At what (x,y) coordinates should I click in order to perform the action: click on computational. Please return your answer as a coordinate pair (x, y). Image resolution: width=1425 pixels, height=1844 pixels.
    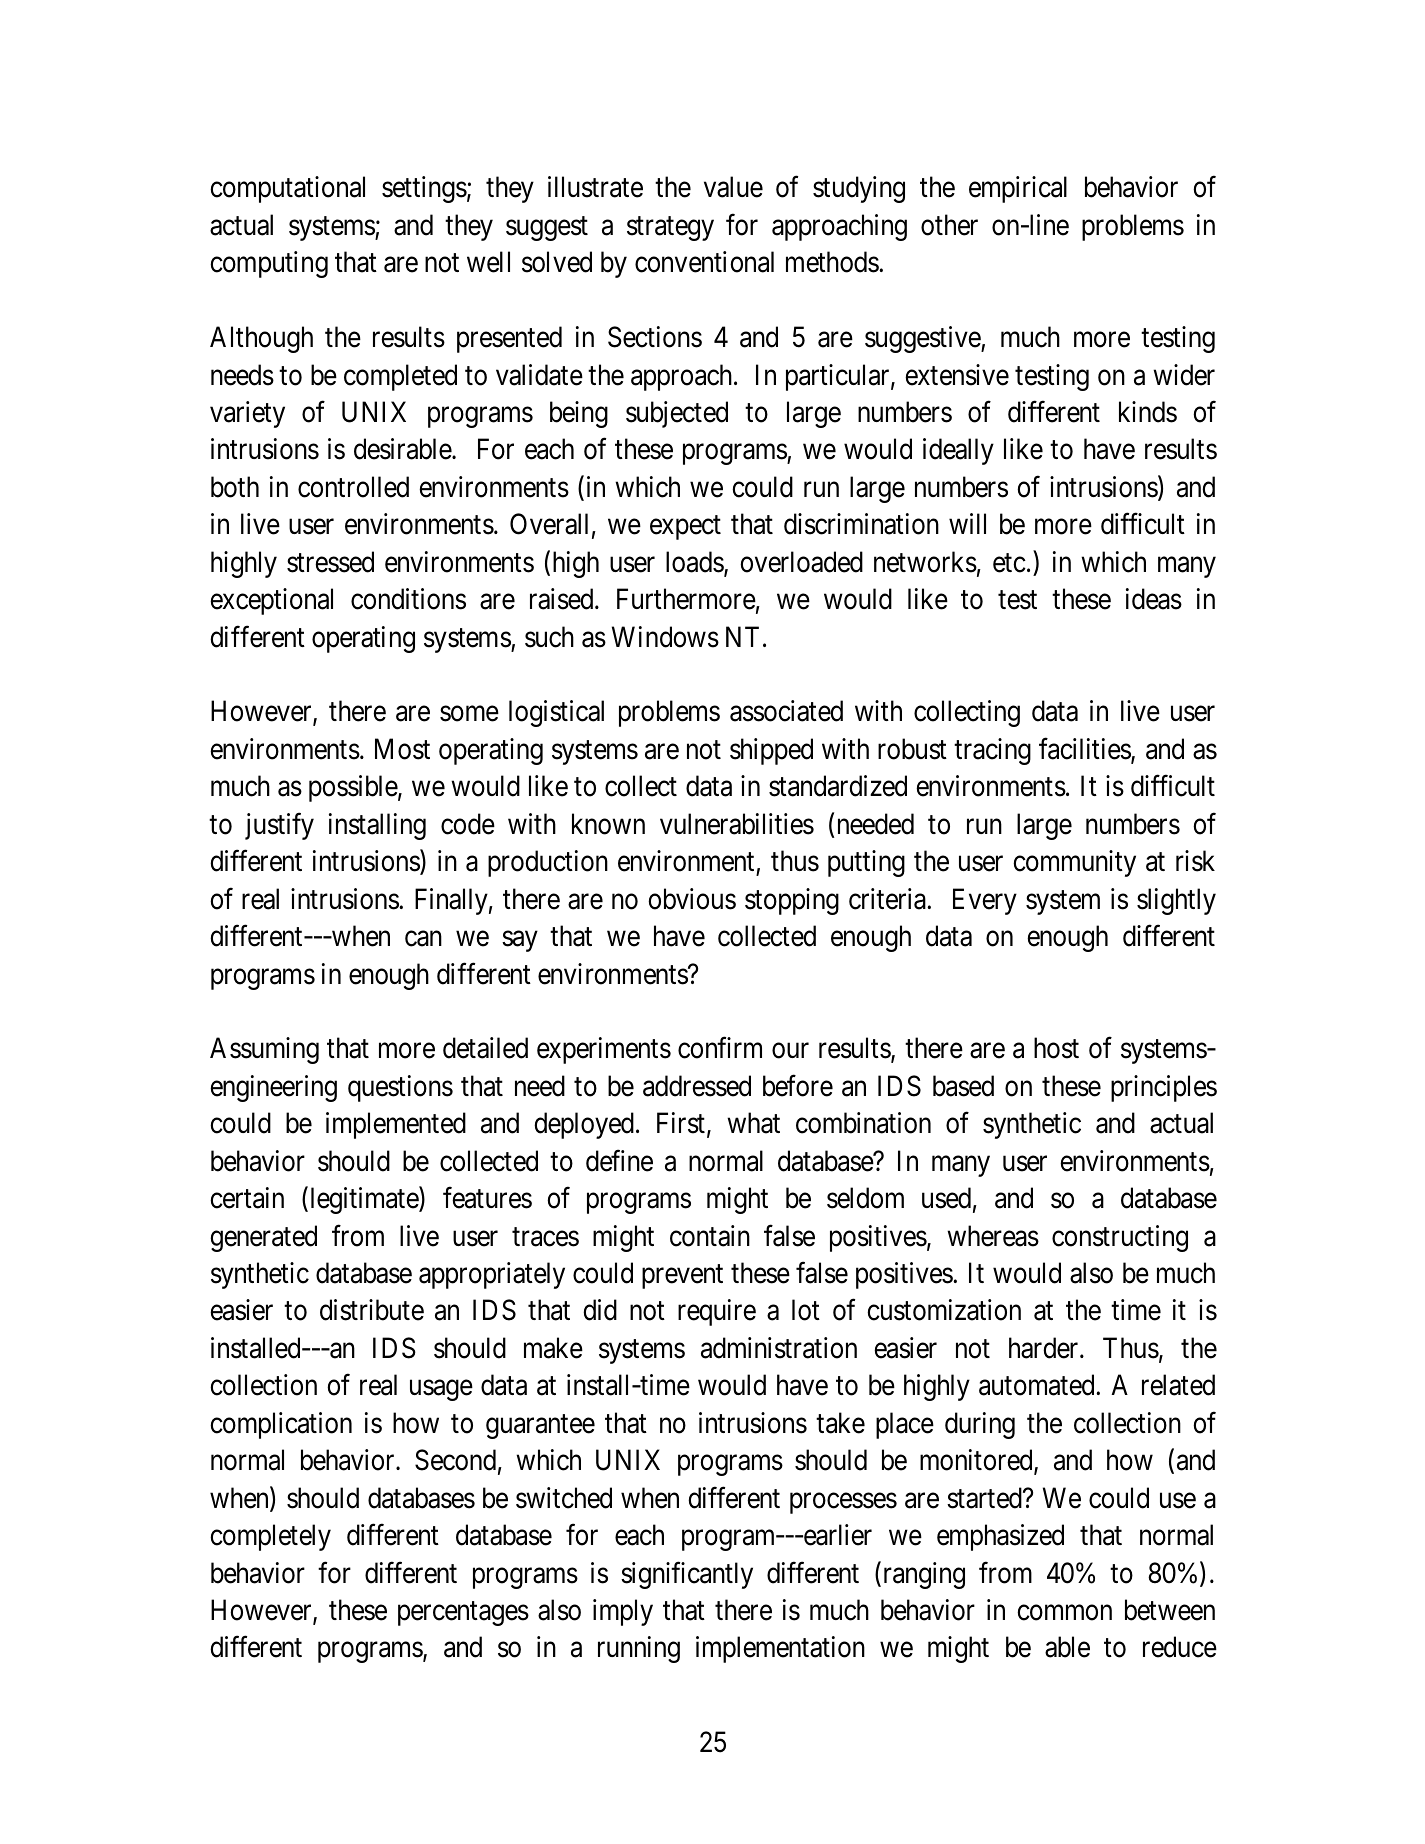
    Looking at the image, I should click on (287, 189).
